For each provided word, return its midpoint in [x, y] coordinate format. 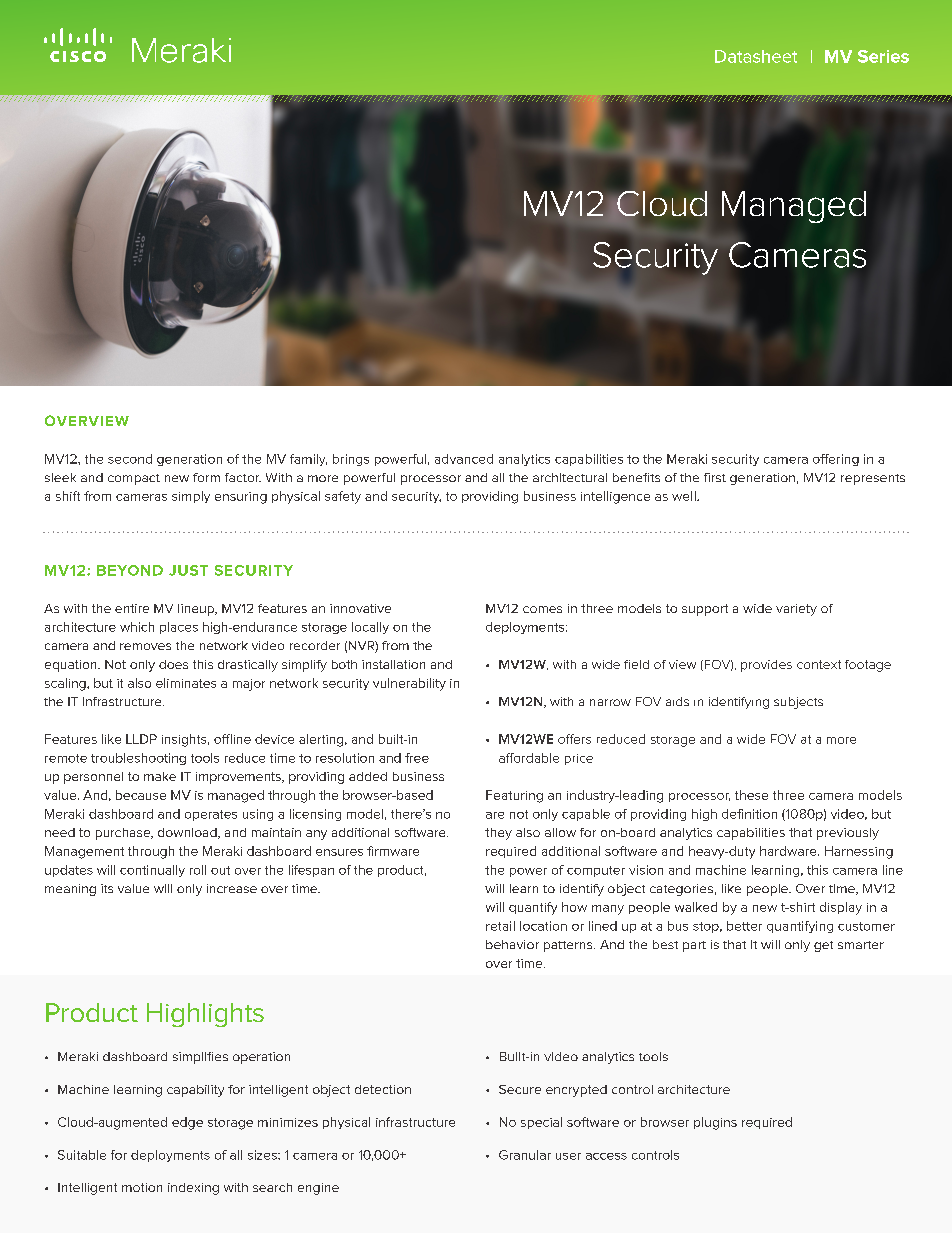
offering [836, 460]
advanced [464, 459]
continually [152, 871]
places [179, 628]
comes [542, 609]
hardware [789, 851]
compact [134, 479]
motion [142, 1187]
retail [500, 926]
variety [796, 610]
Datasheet [756, 56]
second [130, 459]
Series [883, 56]
